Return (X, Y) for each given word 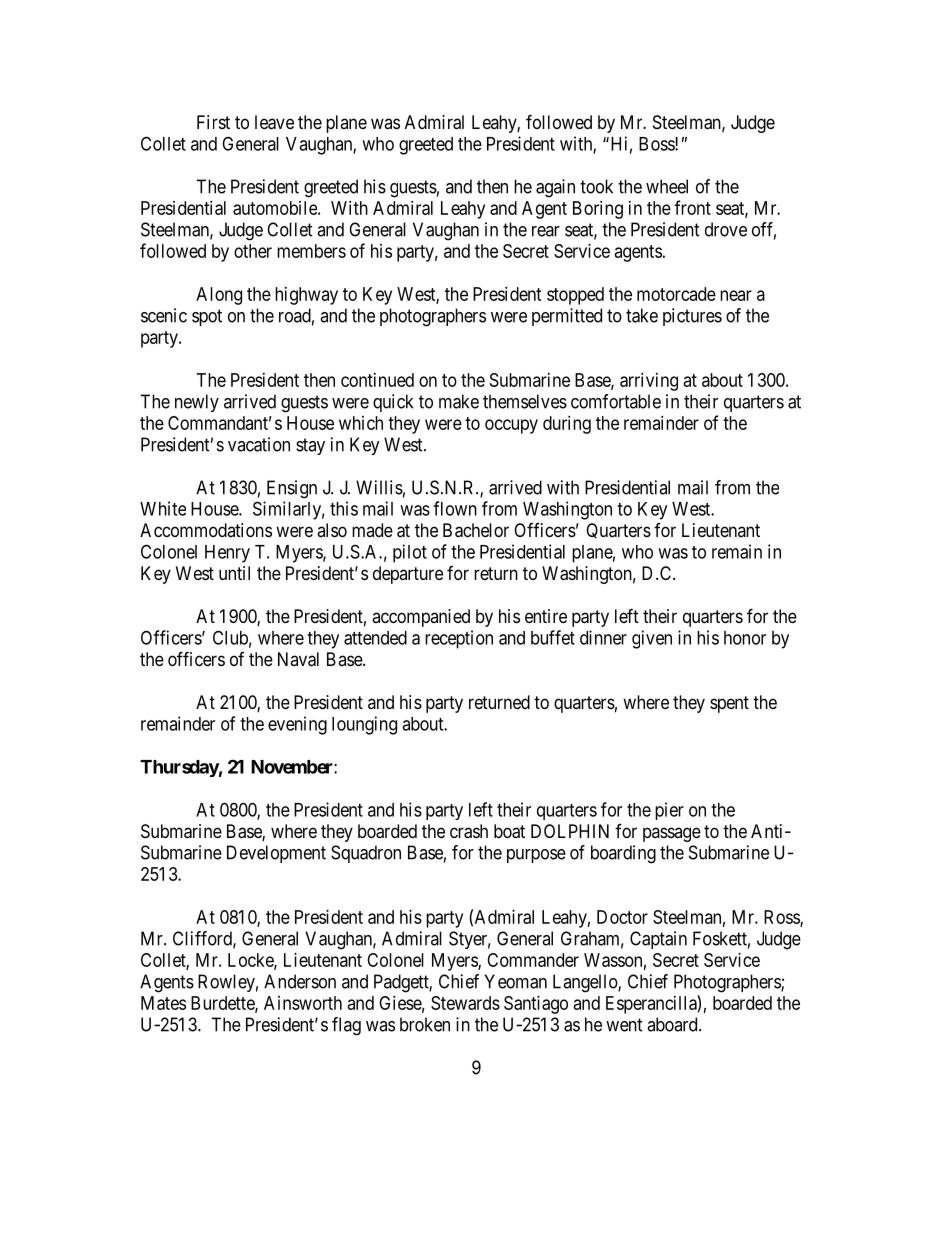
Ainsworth (303, 1003)
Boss (657, 144)
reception (459, 639)
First (213, 122)
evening (297, 725)
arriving (649, 382)
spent (729, 704)
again (555, 188)
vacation (259, 444)
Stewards (465, 1003)
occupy (511, 426)
